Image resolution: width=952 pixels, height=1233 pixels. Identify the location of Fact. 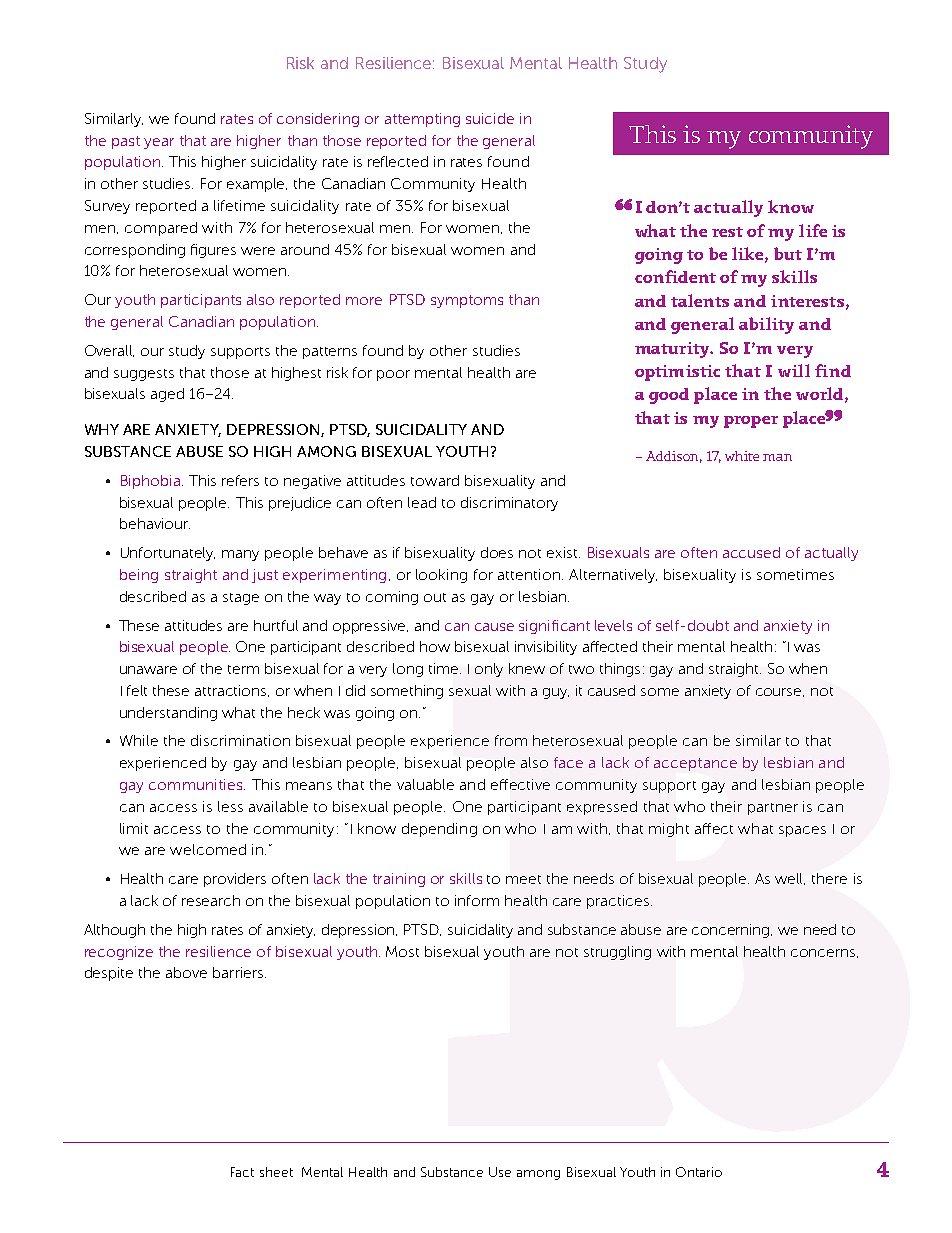
(242, 1172).
